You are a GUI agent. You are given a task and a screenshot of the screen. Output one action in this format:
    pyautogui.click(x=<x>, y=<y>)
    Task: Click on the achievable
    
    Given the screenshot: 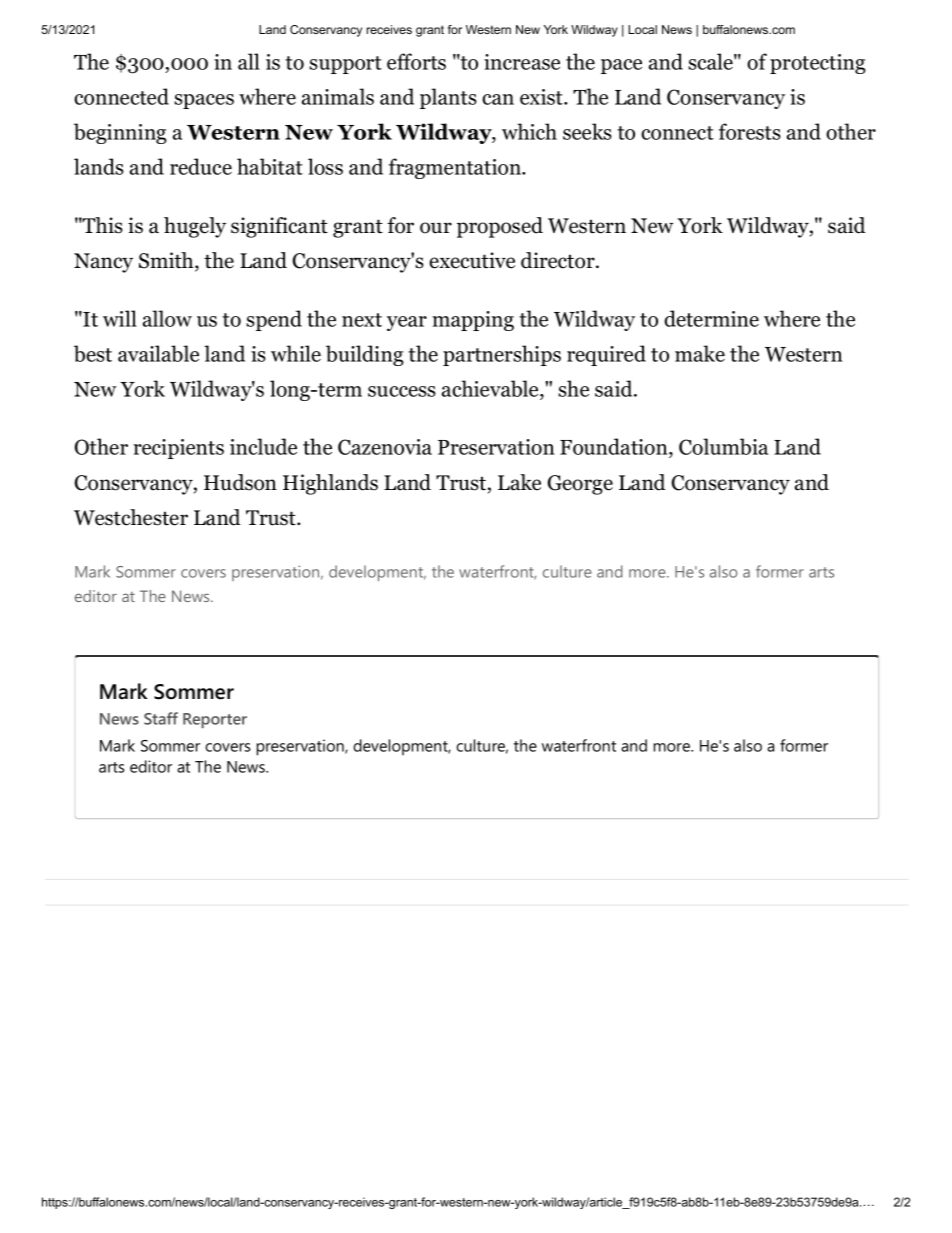 What is the action you would take?
    pyautogui.click(x=491, y=390)
